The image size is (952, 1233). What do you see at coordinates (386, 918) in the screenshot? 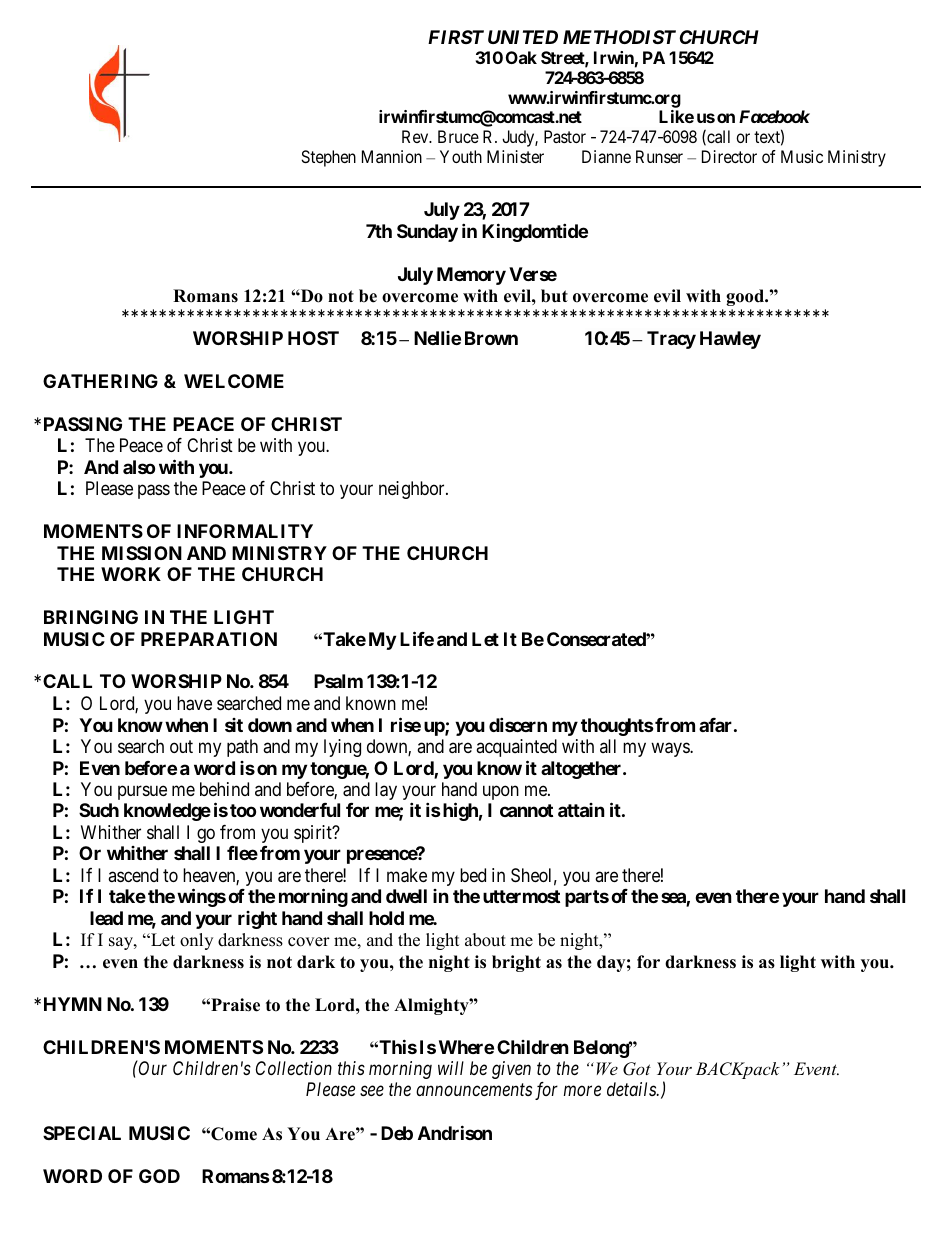
I see `hold` at bounding box center [386, 918].
